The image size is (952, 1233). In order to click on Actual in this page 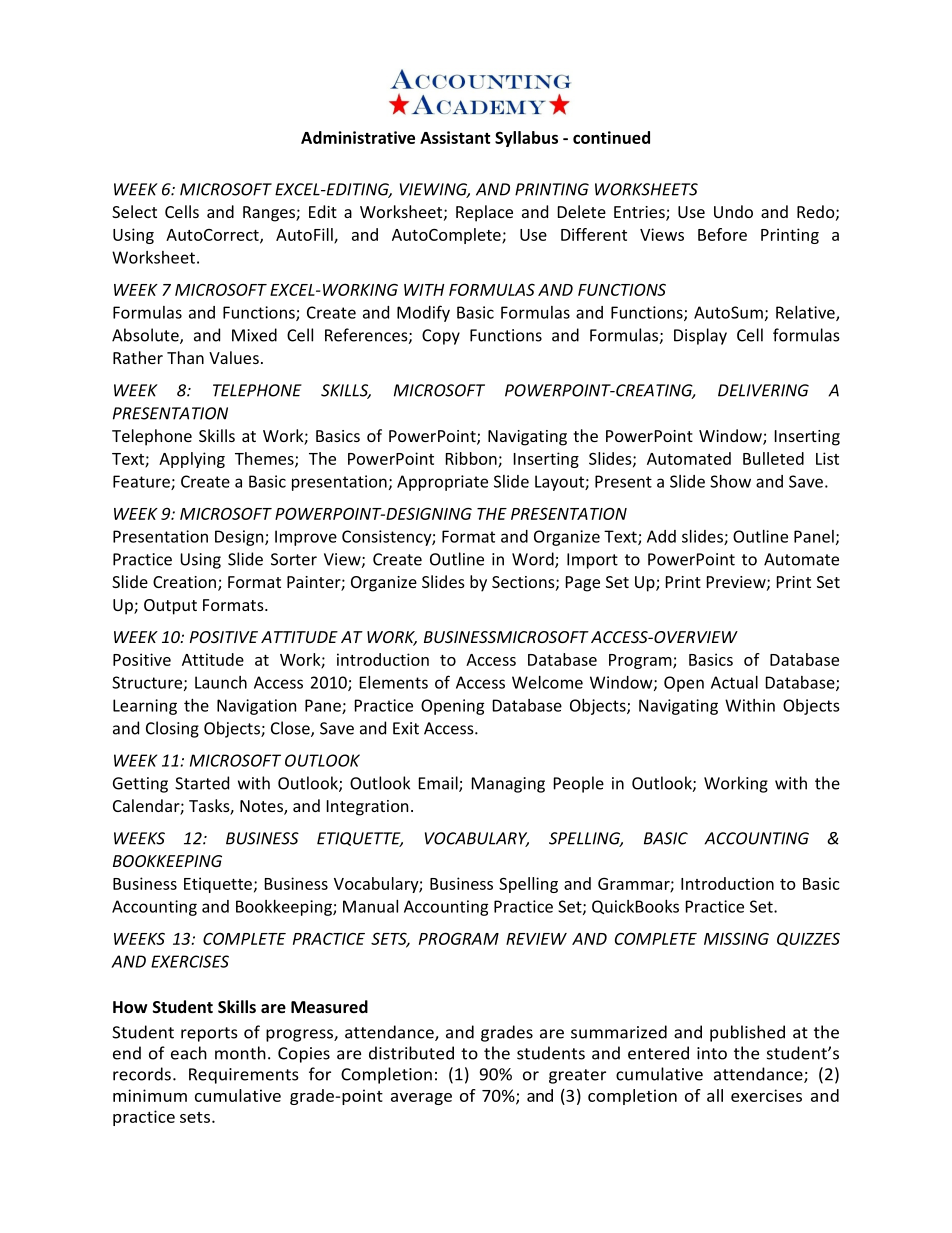, I will do `click(734, 682)`.
